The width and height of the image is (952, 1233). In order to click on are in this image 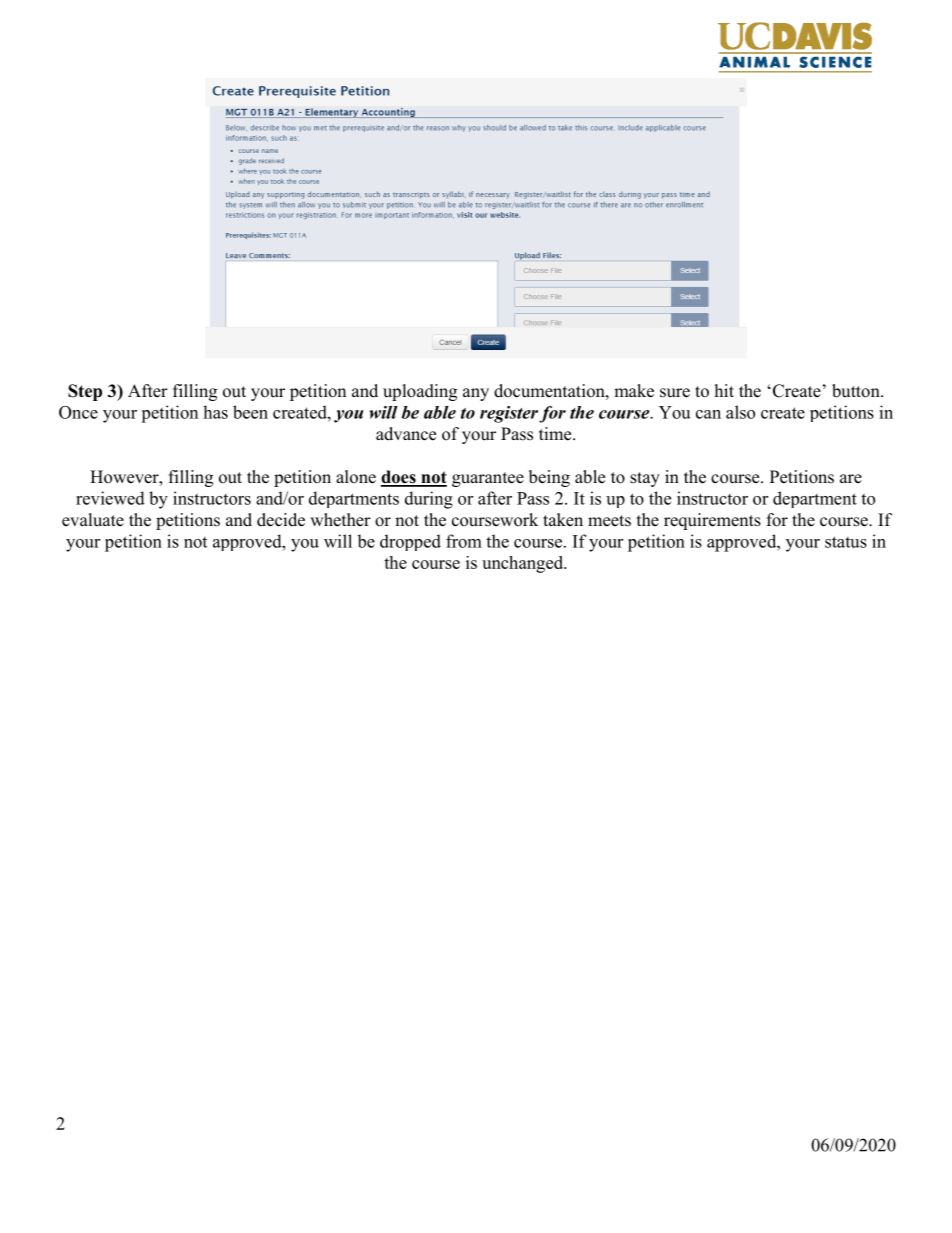, I will do `click(851, 479)`.
